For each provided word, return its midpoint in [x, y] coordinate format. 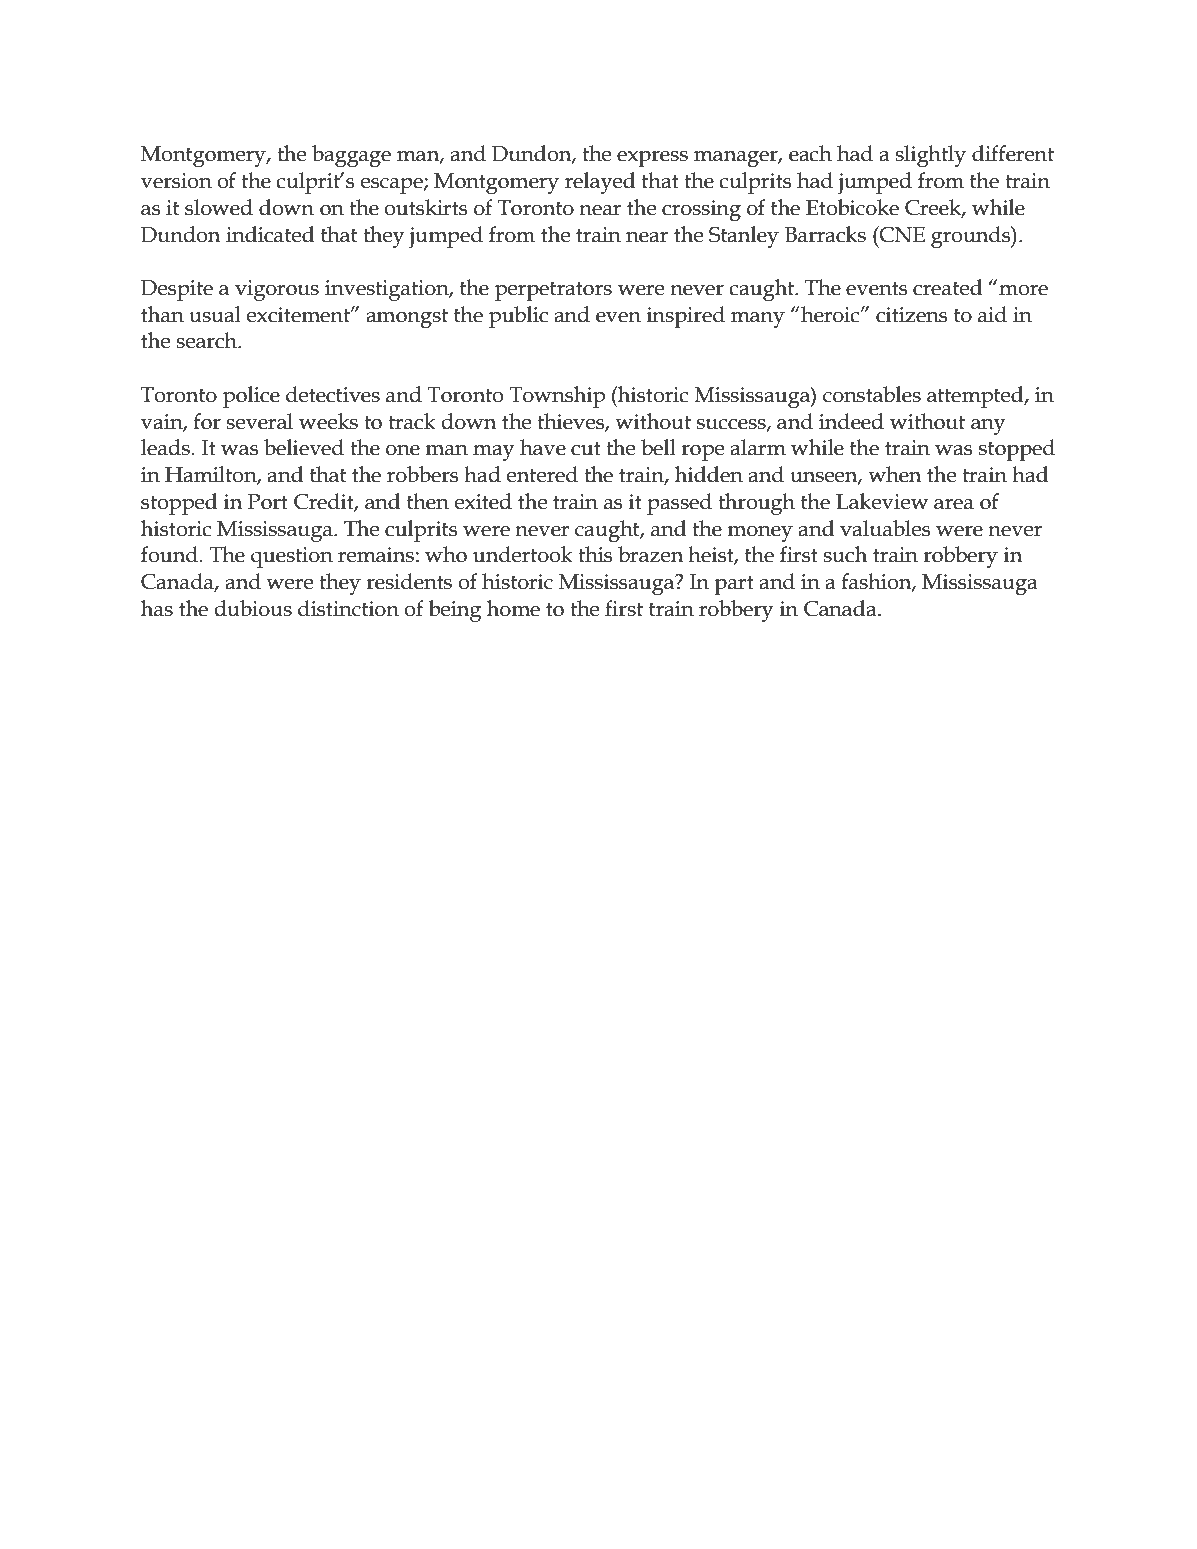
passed [679, 504]
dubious [253, 608]
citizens [911, 315]
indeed [851, 421]
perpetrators [553, 291]
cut [586, 448]
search [207, 340]
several [259, 421]
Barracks [825, 234]
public [518, 317]
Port [267, 502]
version [176, 181]
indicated [270, 234]
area [954, 504]
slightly [930, 156]
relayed [600, 183]
